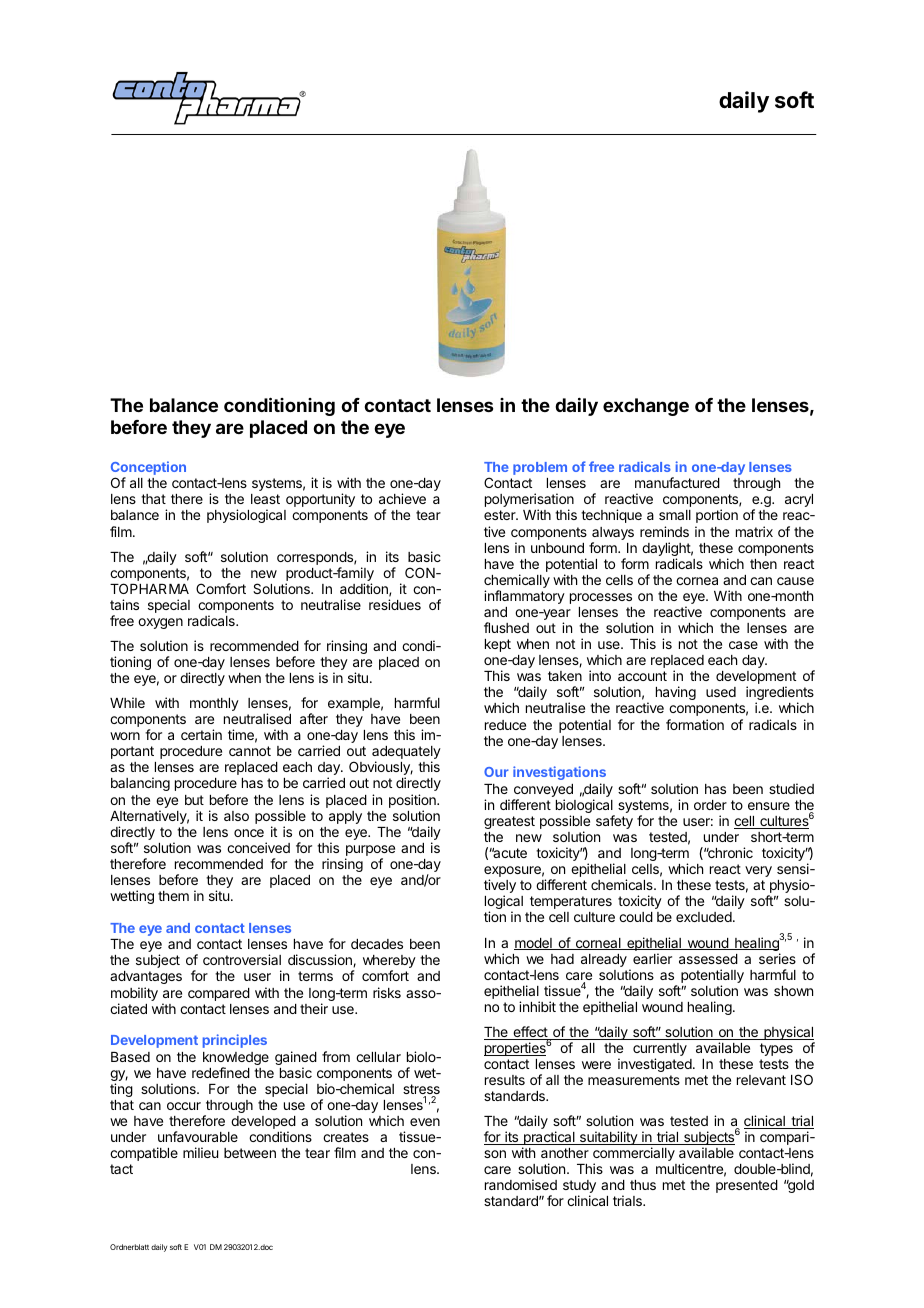 The width and height of the page is (924, 1308). Describe the element at coordinates (534, 944) in the page. I see `model` at that location.
